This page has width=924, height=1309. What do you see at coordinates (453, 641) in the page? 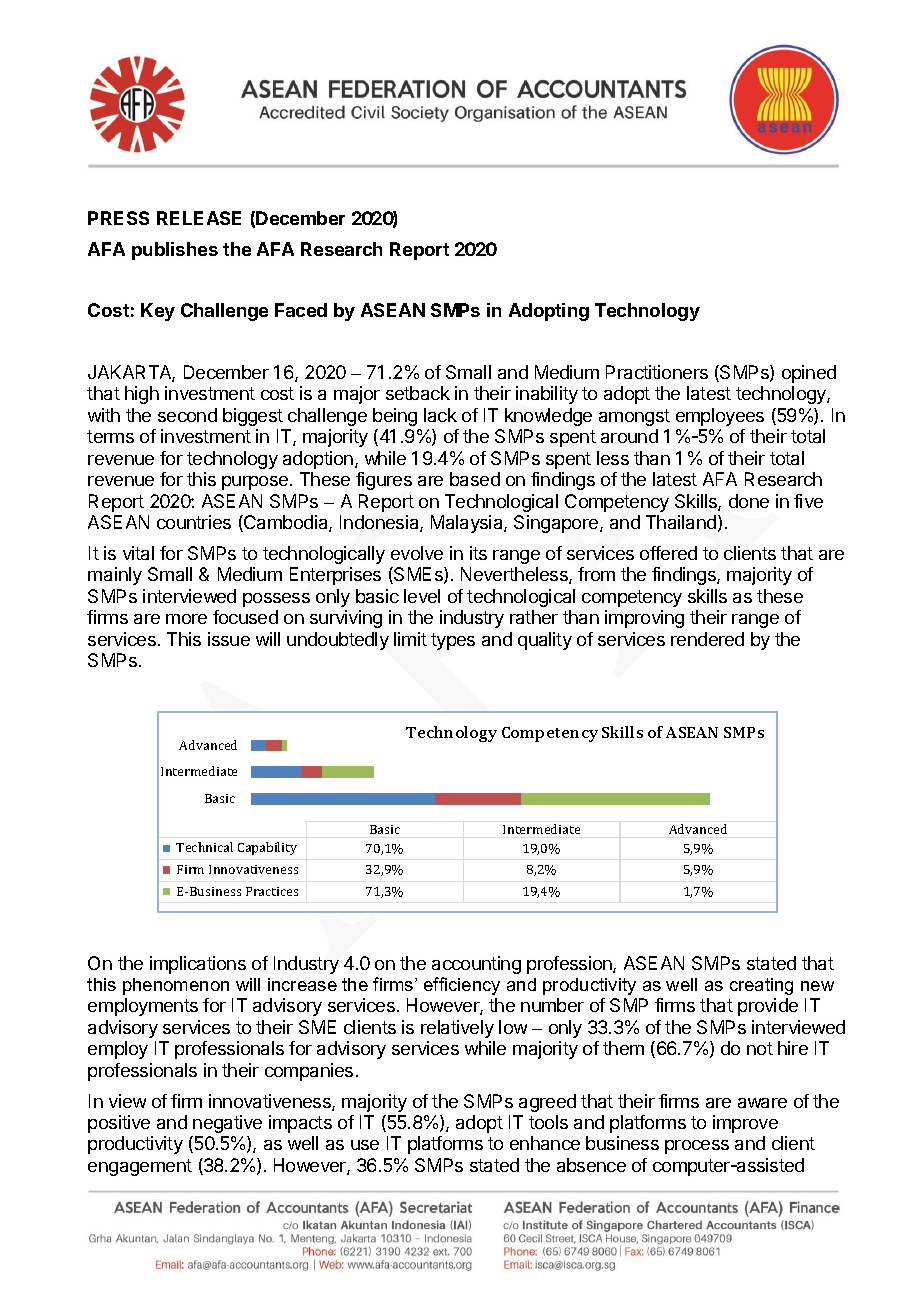
I see `types` at bounding box center [453, 641].
